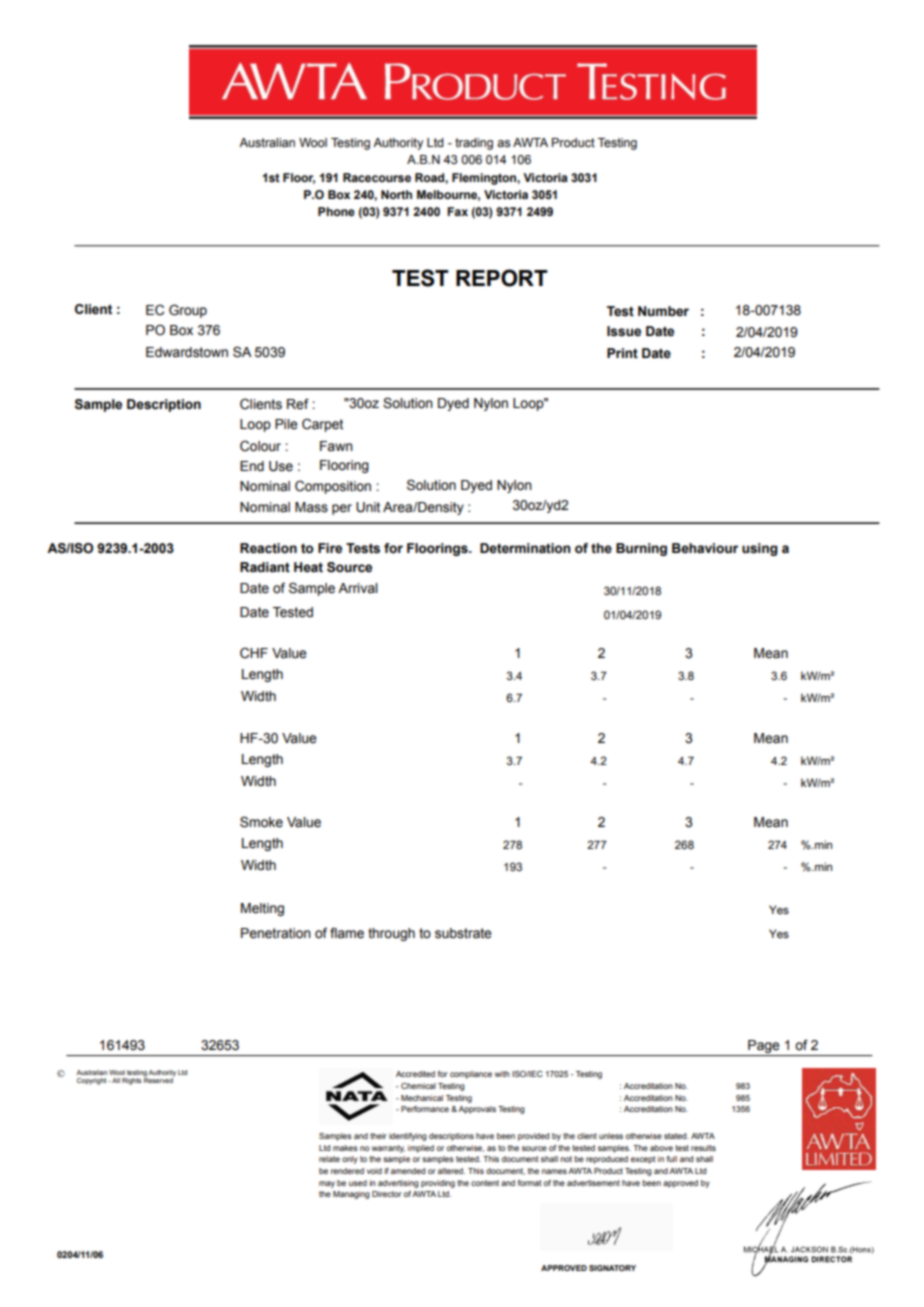  Describe the element at coordinates (764, 1048) in the screenshot. I see `Page` at that location.
